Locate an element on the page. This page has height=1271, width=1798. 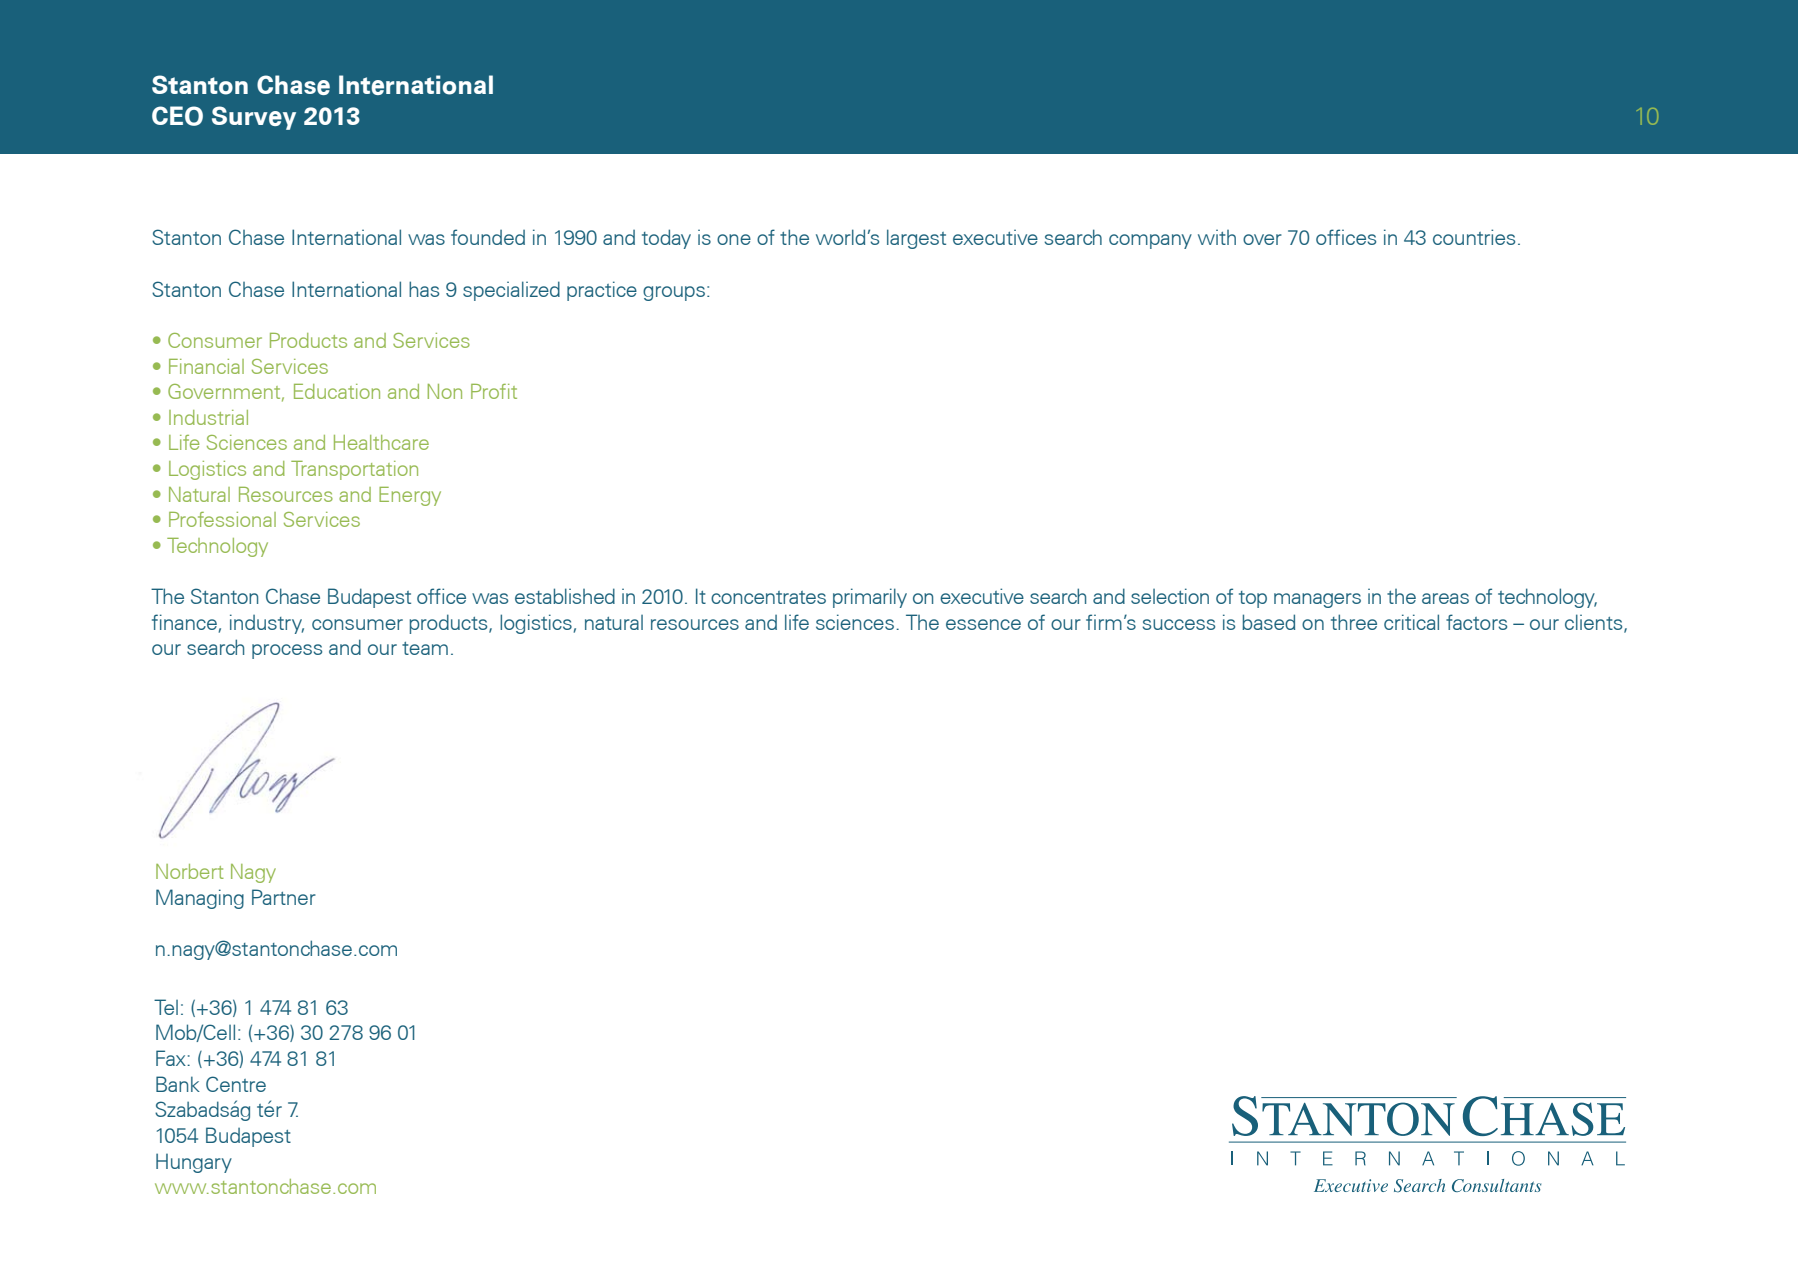
with is located at coordinates (1217, 237).
